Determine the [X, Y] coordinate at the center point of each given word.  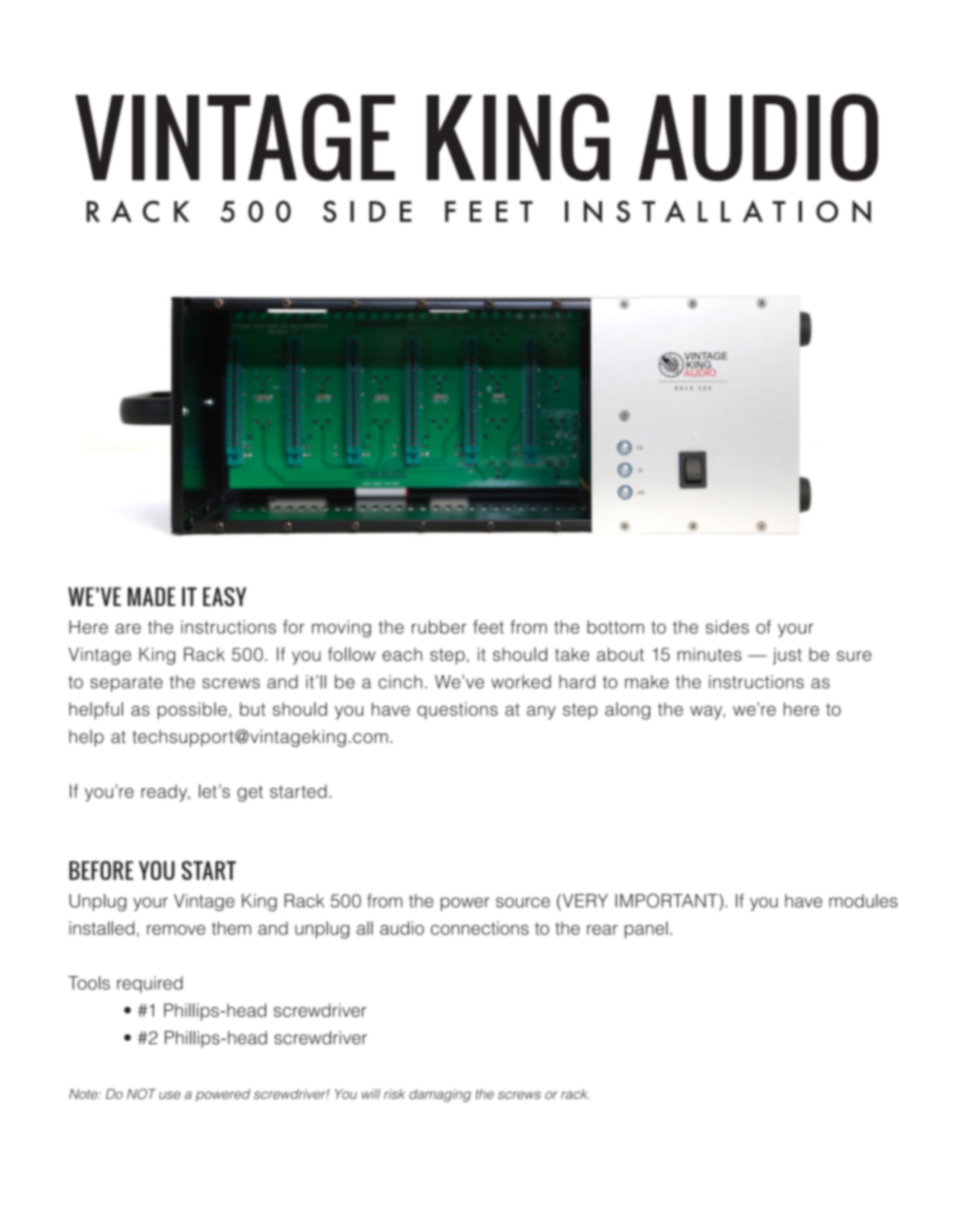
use [170, 1095]
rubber [439, 627]
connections [480, 928]
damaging [440, 1095]
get [250, 793]
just [787, 656]
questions [457, 710]
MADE [151, 596]
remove [176, 930]
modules [863, 901]
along [627, 711]
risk [394, 1094]
